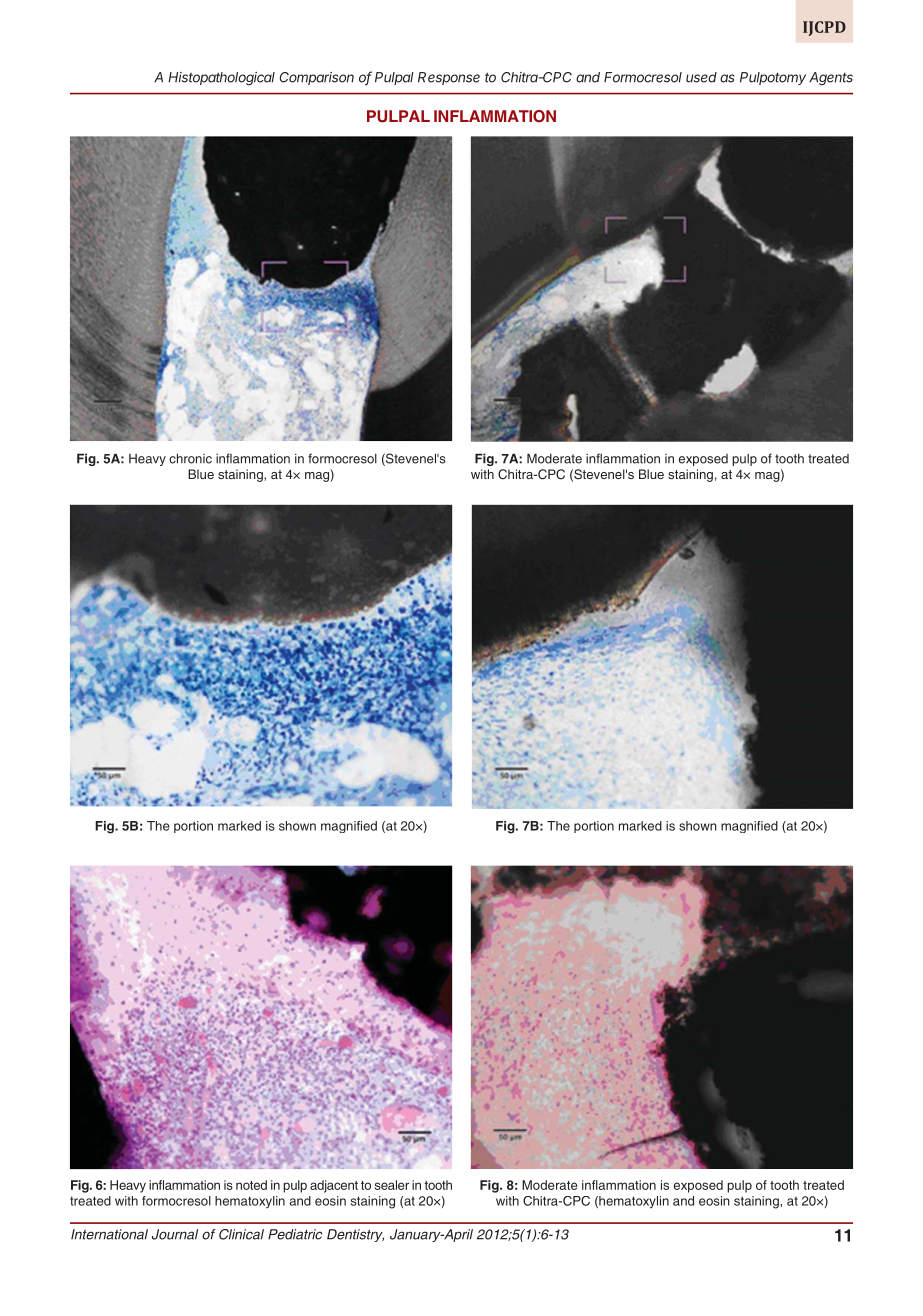 The height and width of the document is (1316, 923). I want to click on used, so click(701, 77).
